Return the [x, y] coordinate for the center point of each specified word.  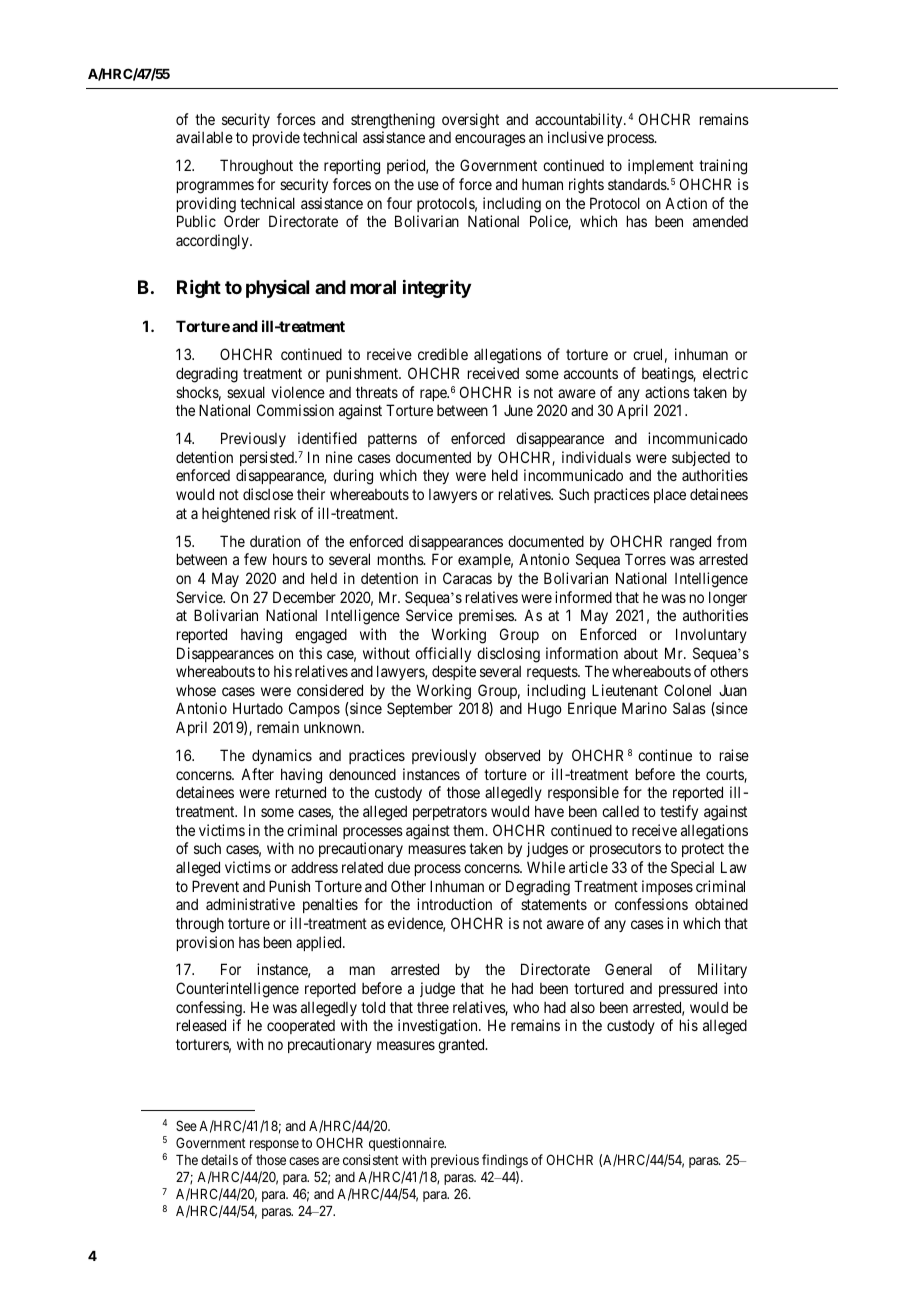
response [274, 1145]
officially [443, 654]
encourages [490, 140]
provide [276, 138]
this [310, 653]
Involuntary [711, 635]
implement [661, 166]
